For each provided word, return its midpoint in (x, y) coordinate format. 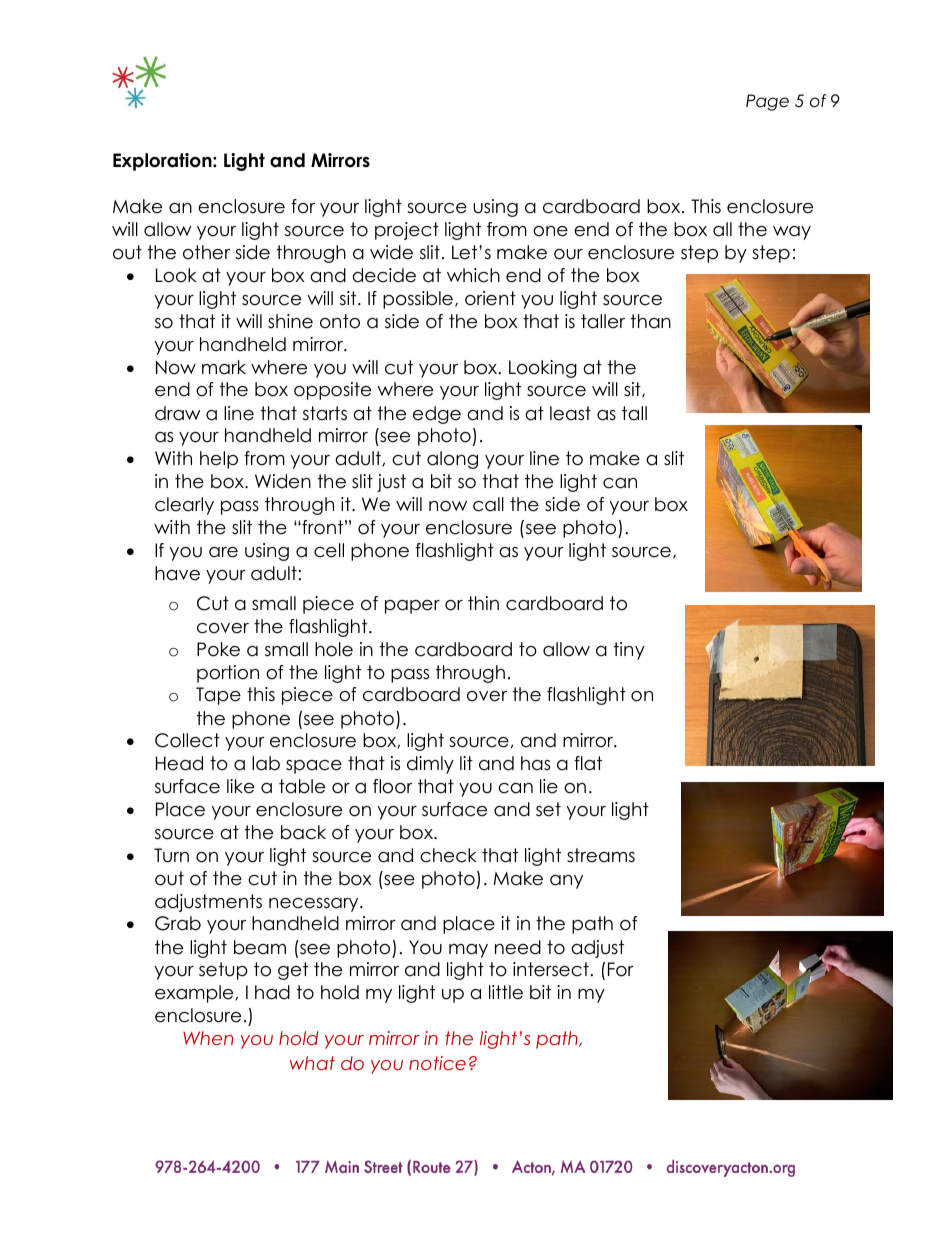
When (208, 1038)
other (206, 252)
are (223, 552)
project (407, 231)
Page (767, 102)
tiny (629, 651)
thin (483, 603)
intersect (551, 969)
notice (437, 1063)
